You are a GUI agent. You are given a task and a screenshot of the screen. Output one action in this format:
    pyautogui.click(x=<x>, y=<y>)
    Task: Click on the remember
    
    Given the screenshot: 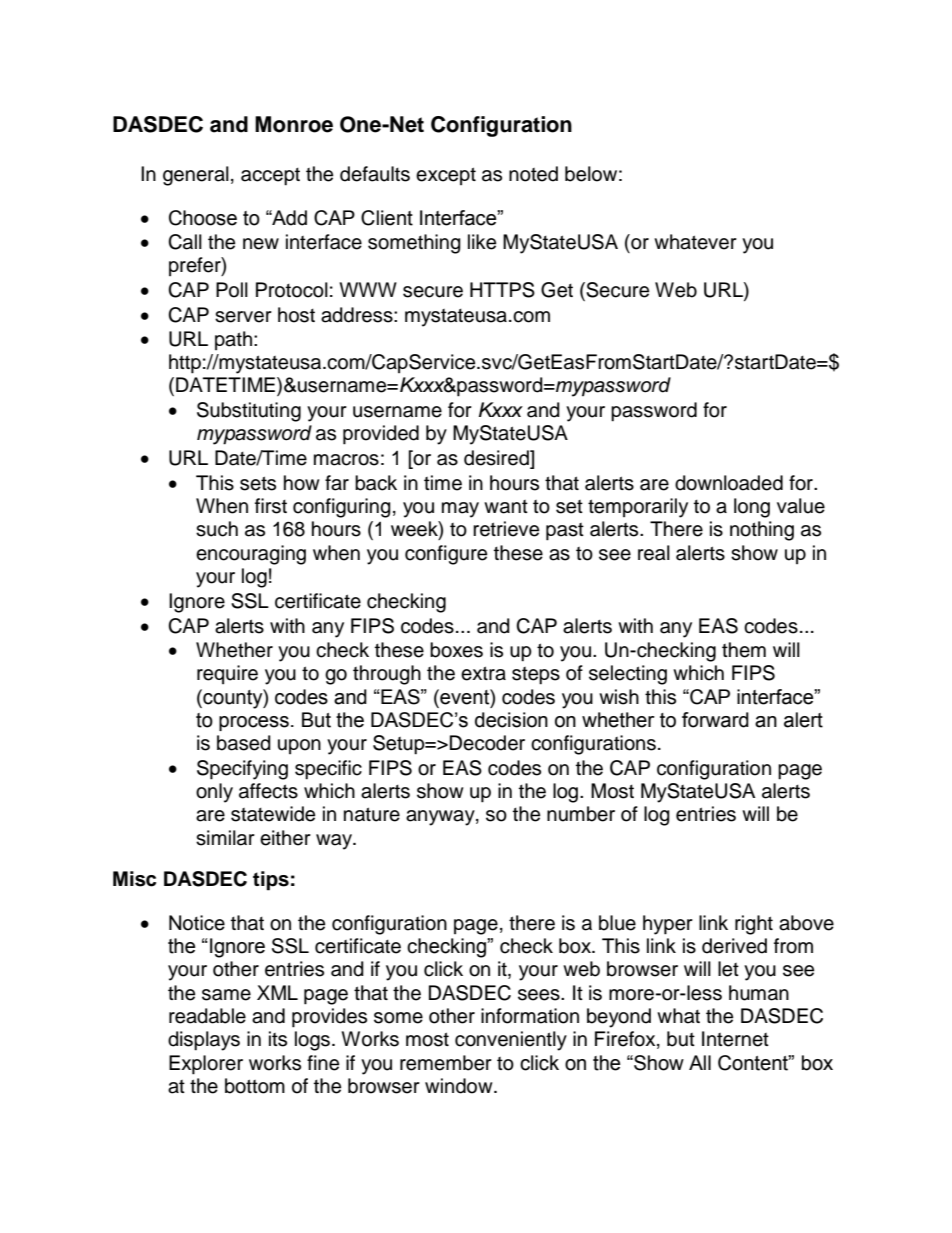 What is the action you would take?
    pyautogui.click(x=446, y=1063)
